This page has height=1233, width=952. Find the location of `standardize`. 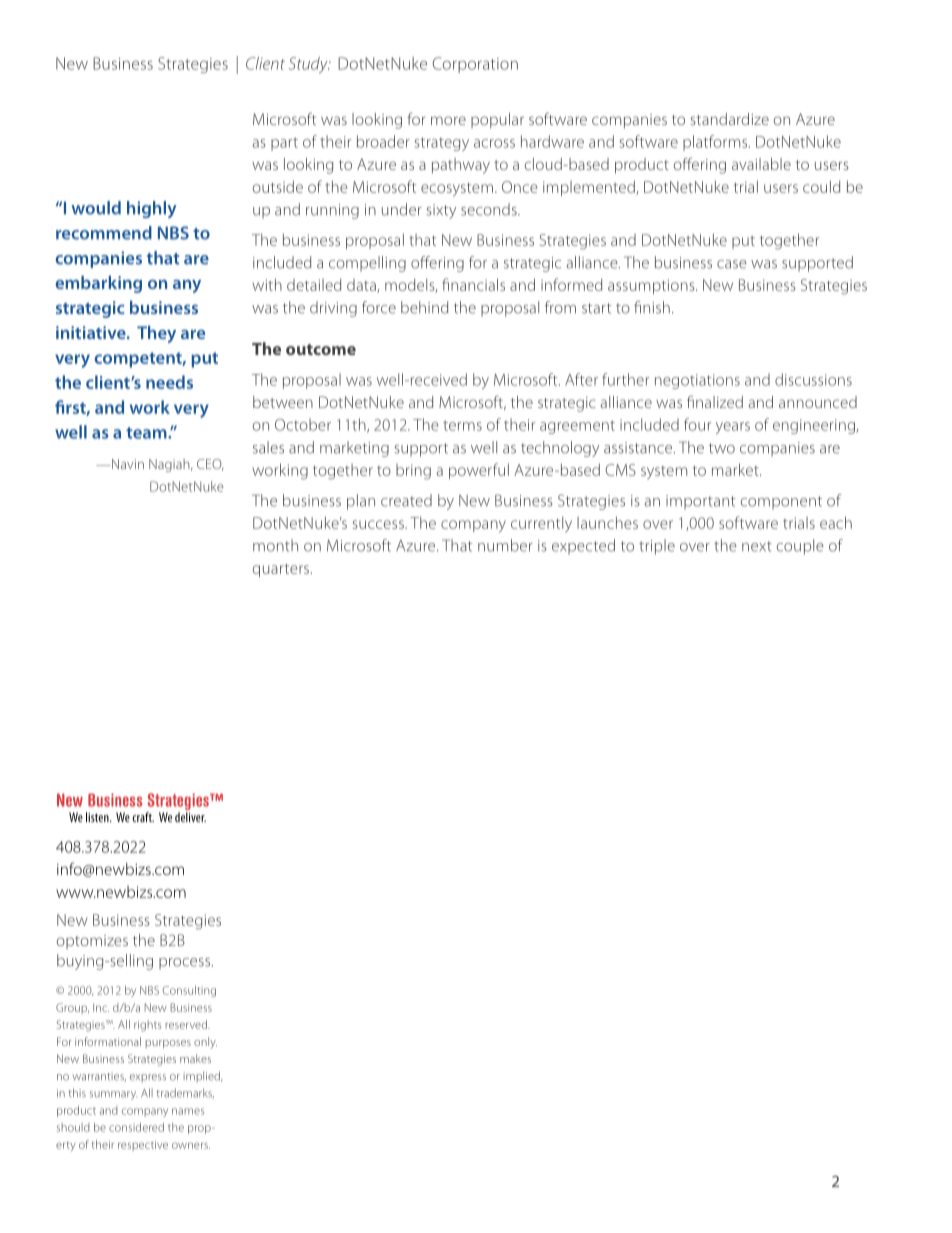

standardize is located at coordinates (729, 119).
